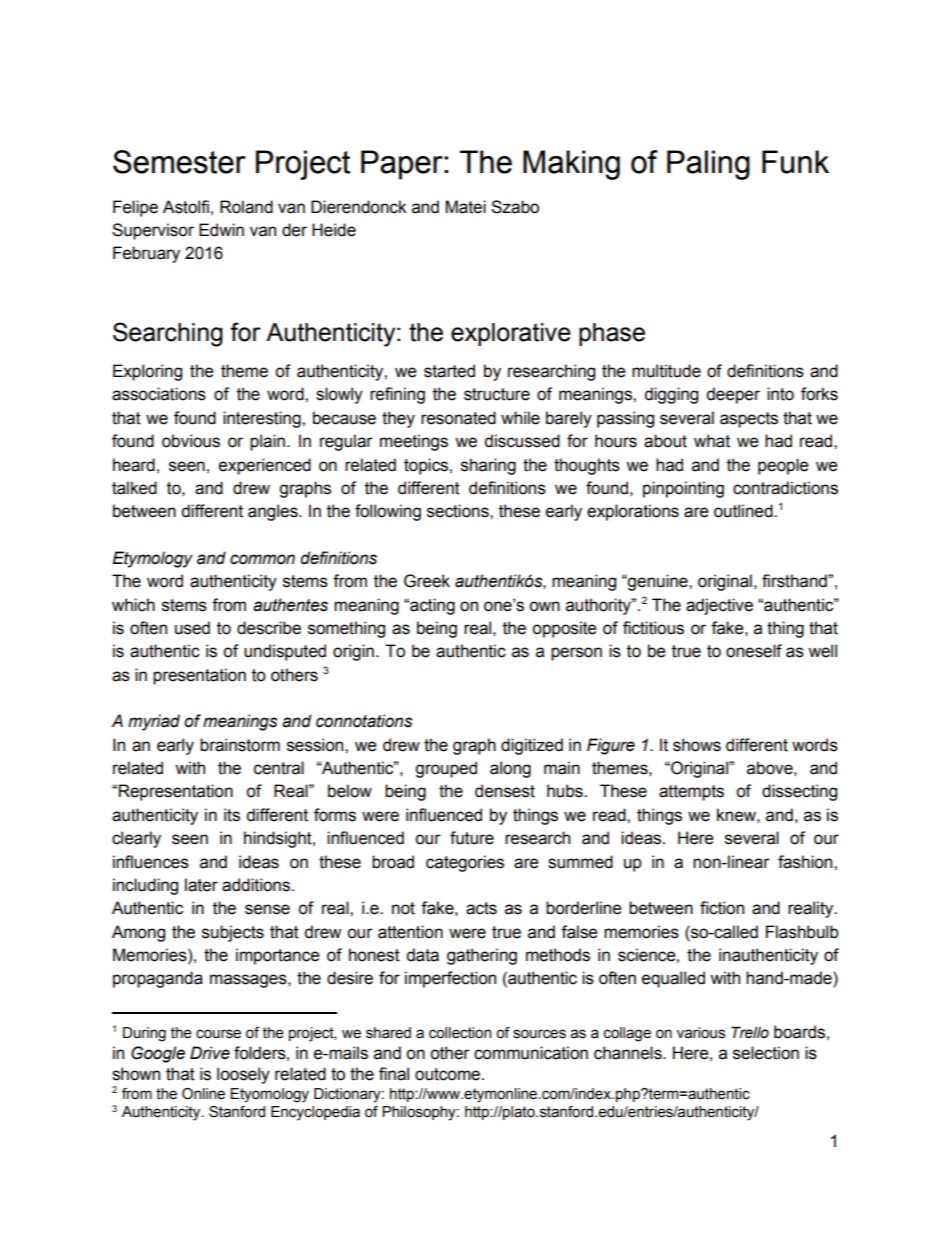 Image resolution: width=952 pixels, height=1233 pixels. Describe the element at coordinates (564, 629) in the screenshot. I see `opposite` at that location.
